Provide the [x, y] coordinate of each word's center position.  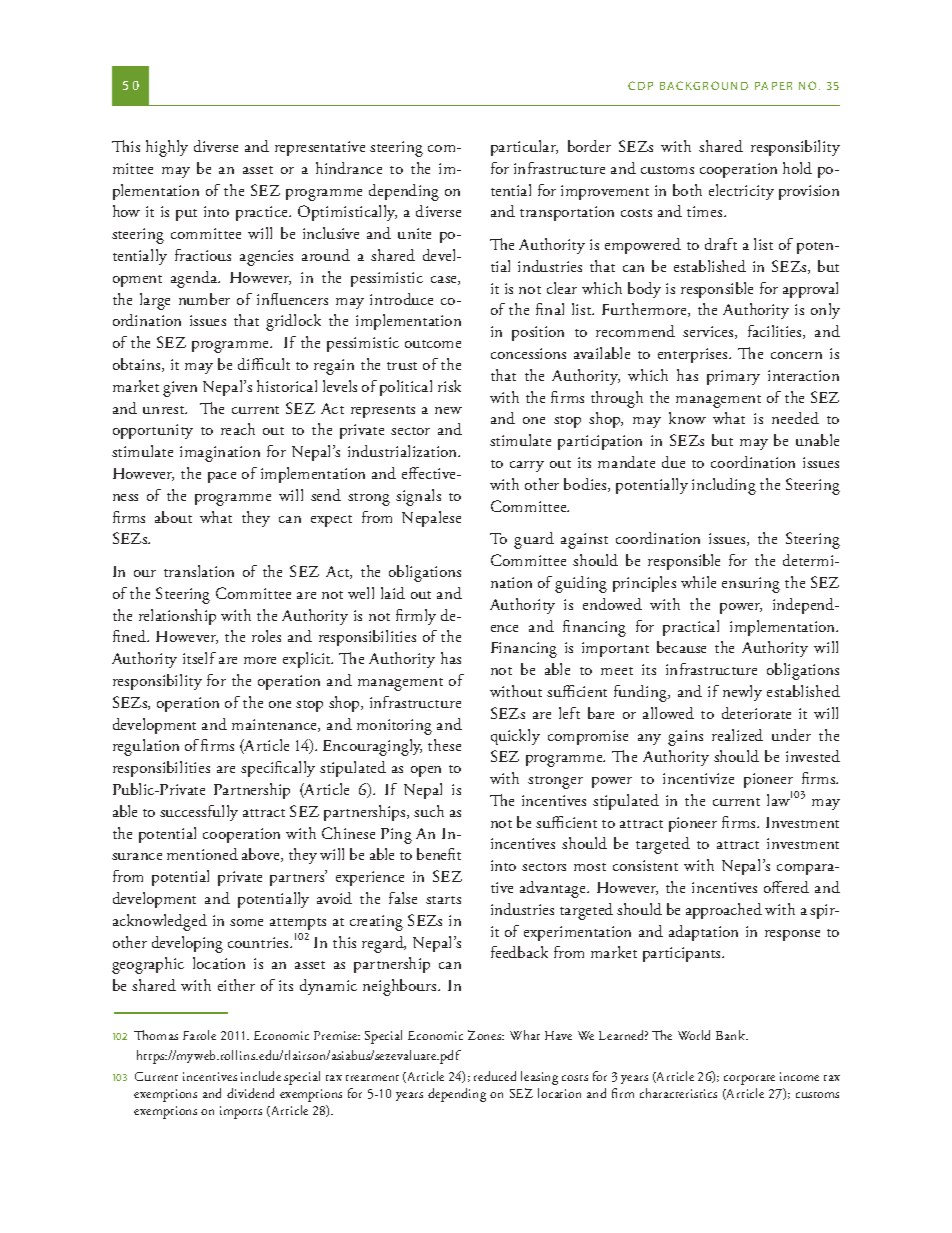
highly [167, 148]
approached [724, 911]
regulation [146, 747]
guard [534, 540]
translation [199, 571]
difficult [264, 364]
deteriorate [756, 713]
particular [524, 148]
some [246, 922]
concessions [528, 353]
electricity [741, 192]
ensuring [751, 585]
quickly [515, 737]
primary [733, 377]
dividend [250, 1093]
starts [443, 900]
